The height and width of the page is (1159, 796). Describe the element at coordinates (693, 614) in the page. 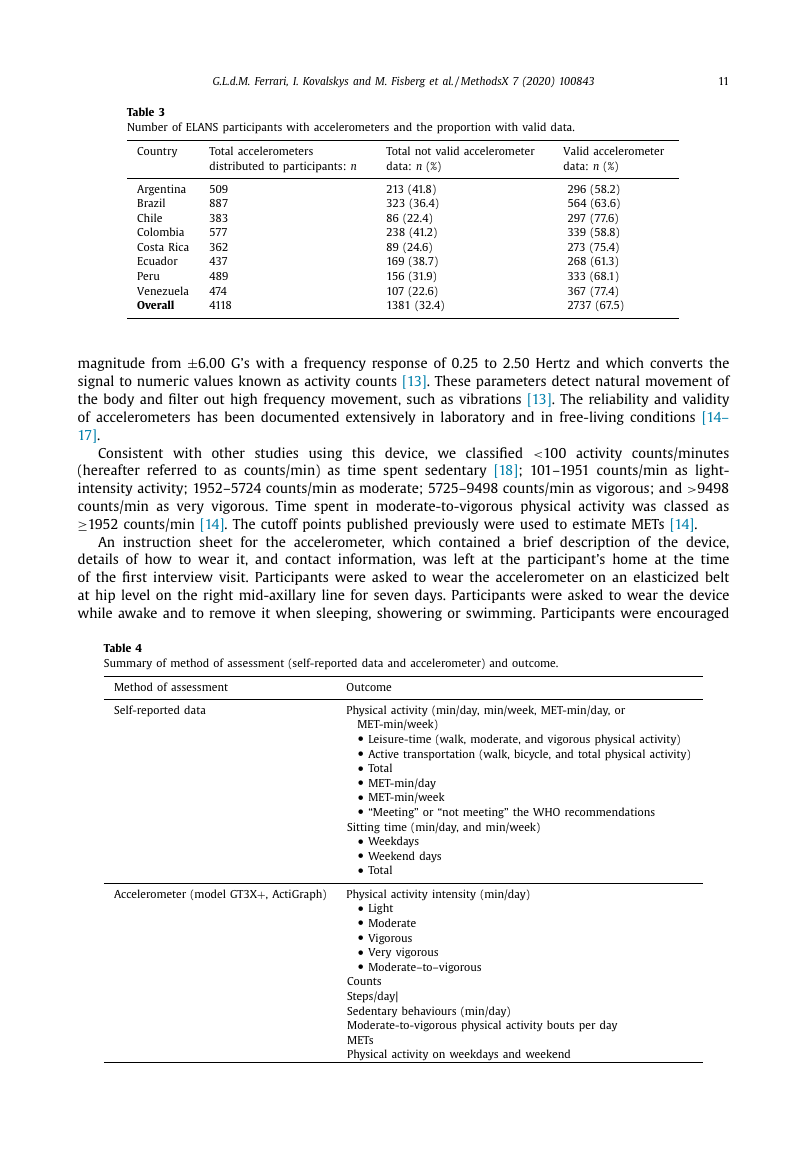

I see `encouraged` at that location.
